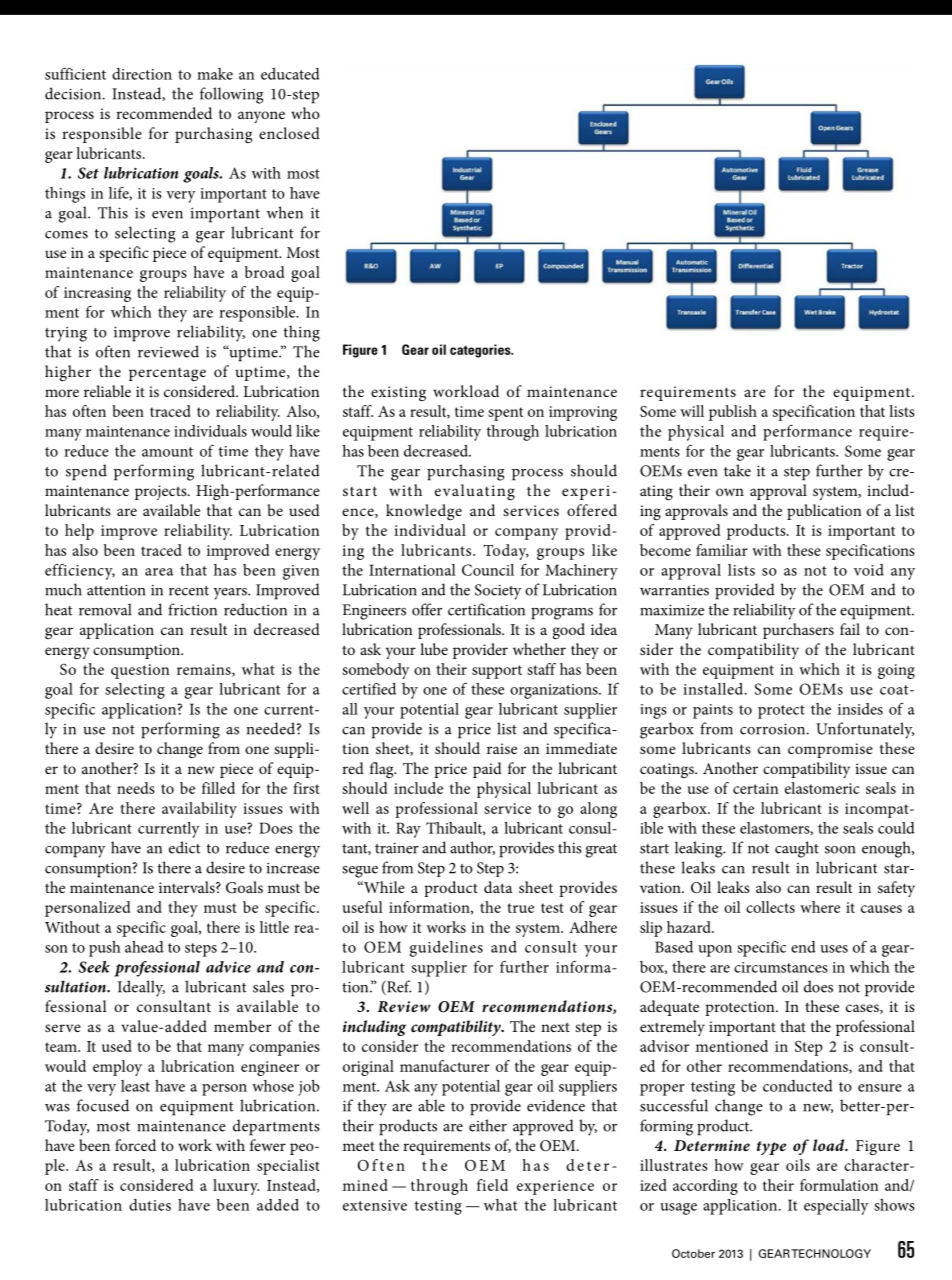 This document has width=952, height=1280. What do you see at coordinates (205, 670) in the document?
I see `remains` at bounding box center [205, 670].
